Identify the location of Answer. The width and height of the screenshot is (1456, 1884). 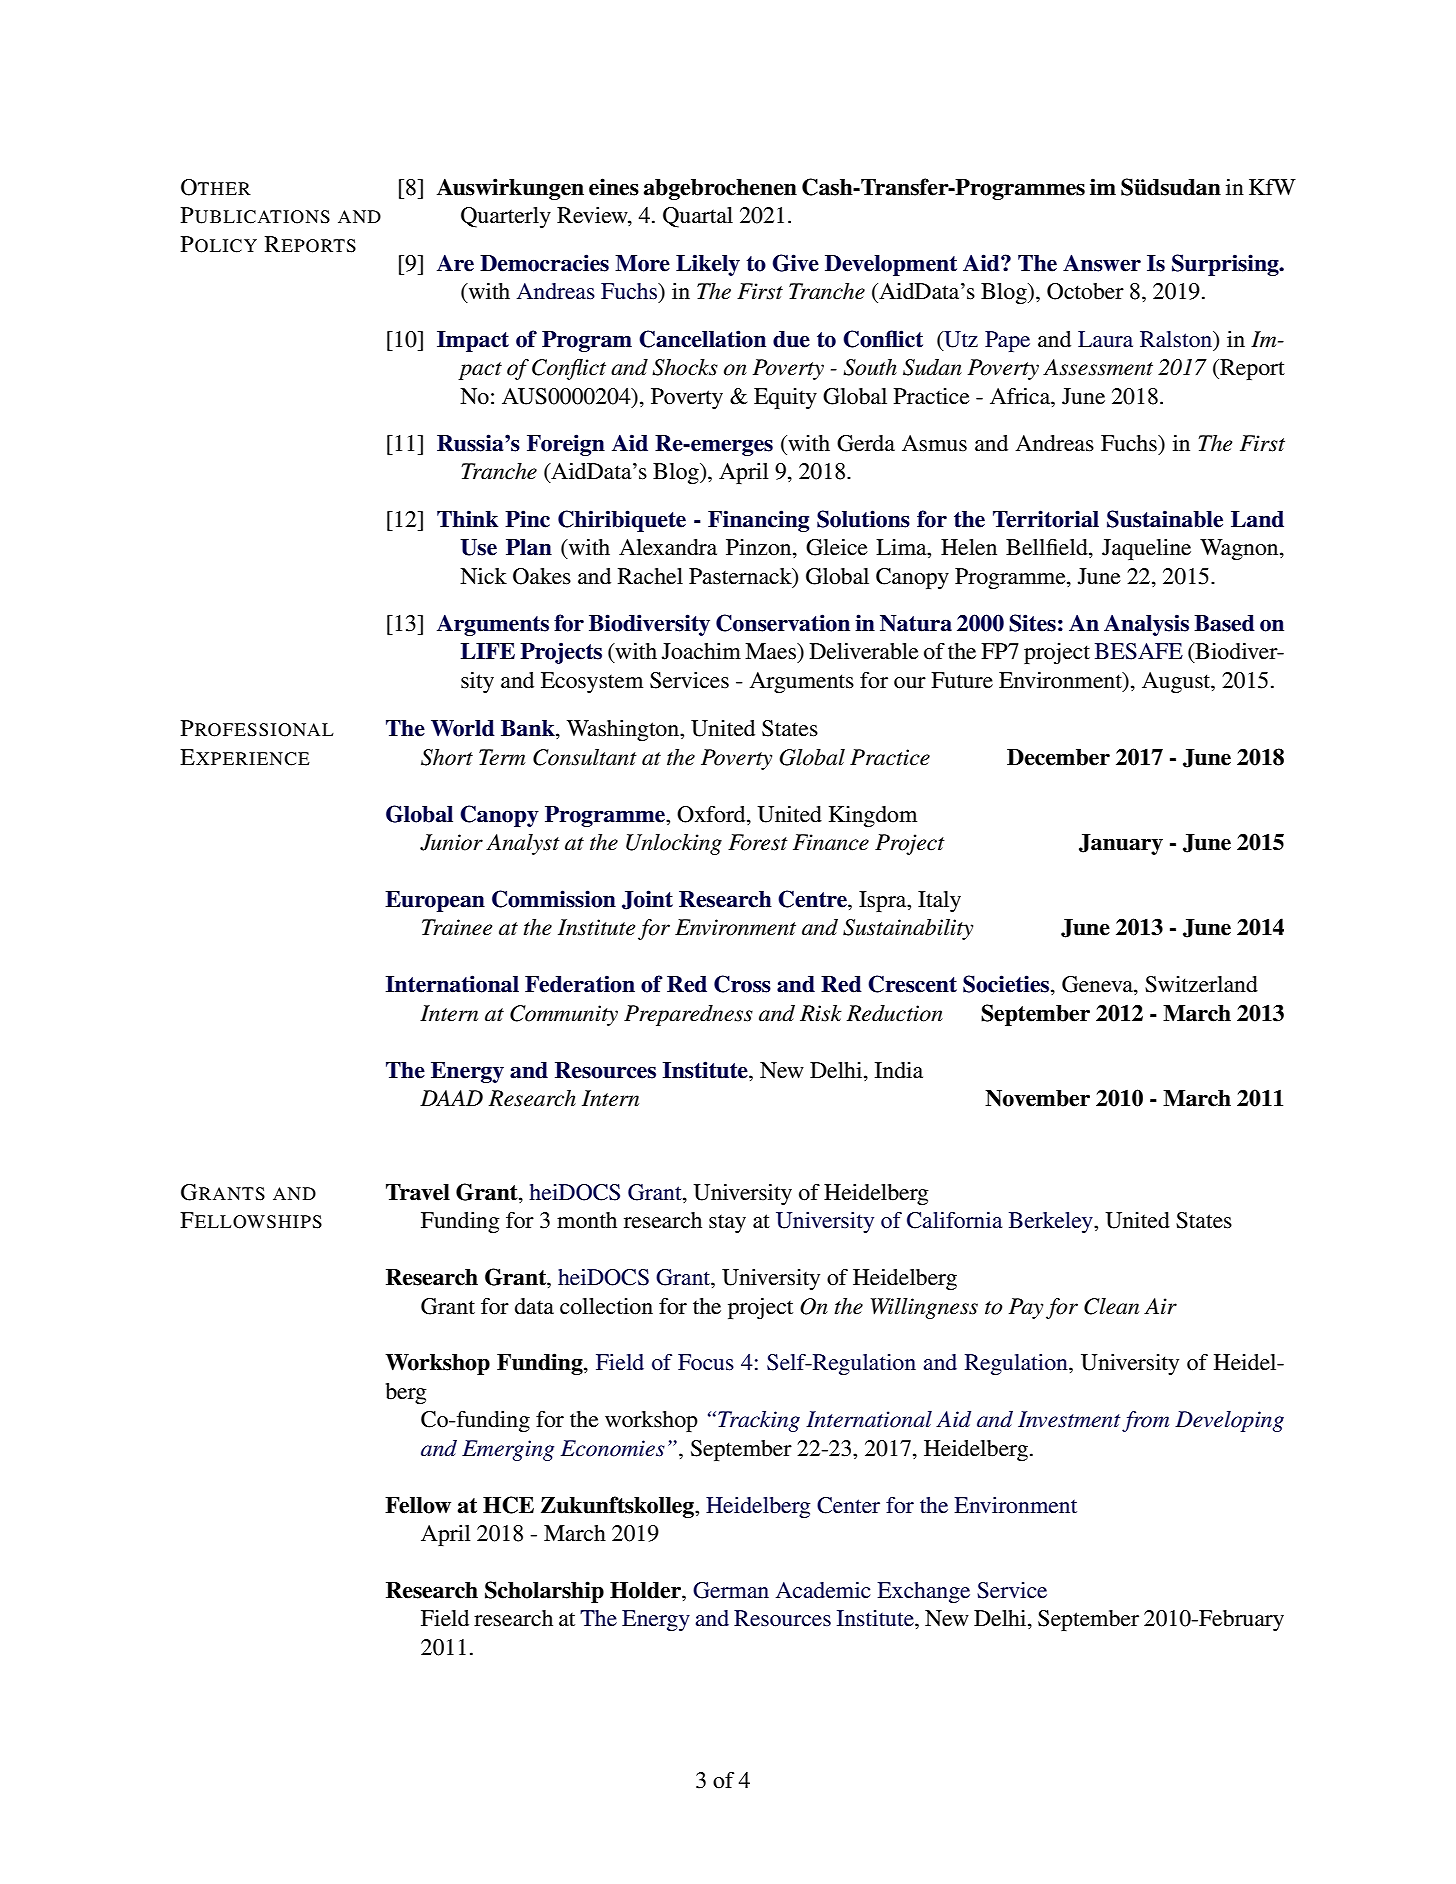
(1102, 263).
